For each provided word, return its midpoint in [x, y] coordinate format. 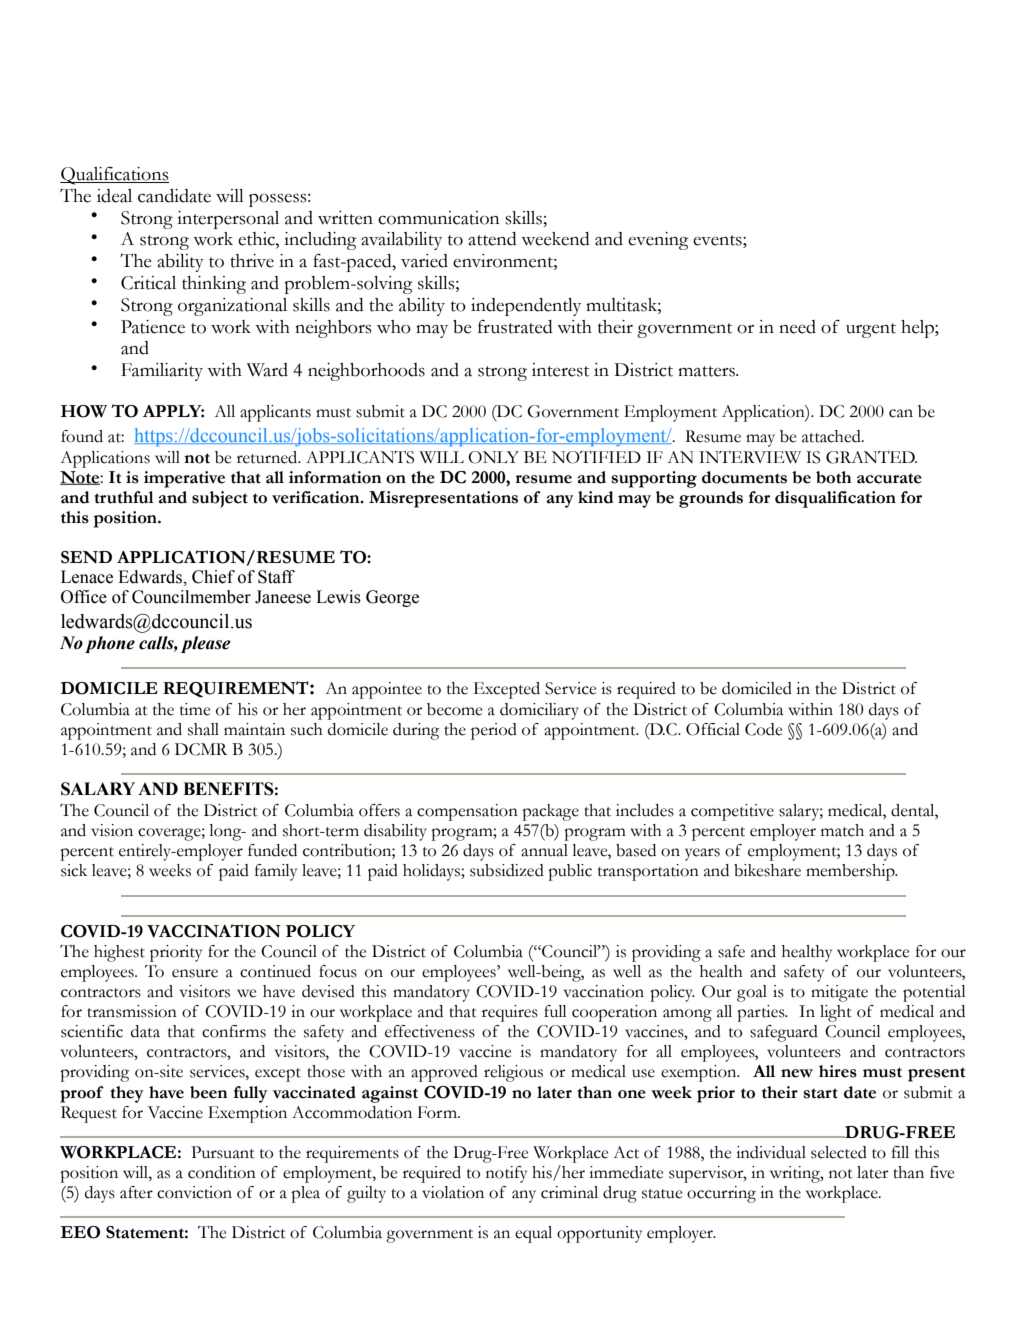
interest [560, 370]
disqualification [835, 499]
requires [510, 1013]
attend [492, 239]
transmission [132, 1011]
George [392, 598]
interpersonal [228, 220]
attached [832, 436]
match [842, 830]
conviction [194, 1192]
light [836, 1013]
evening [658, 241]
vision [112, 830]
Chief [213, 577]
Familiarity [162, 372]
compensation [467, 812]
